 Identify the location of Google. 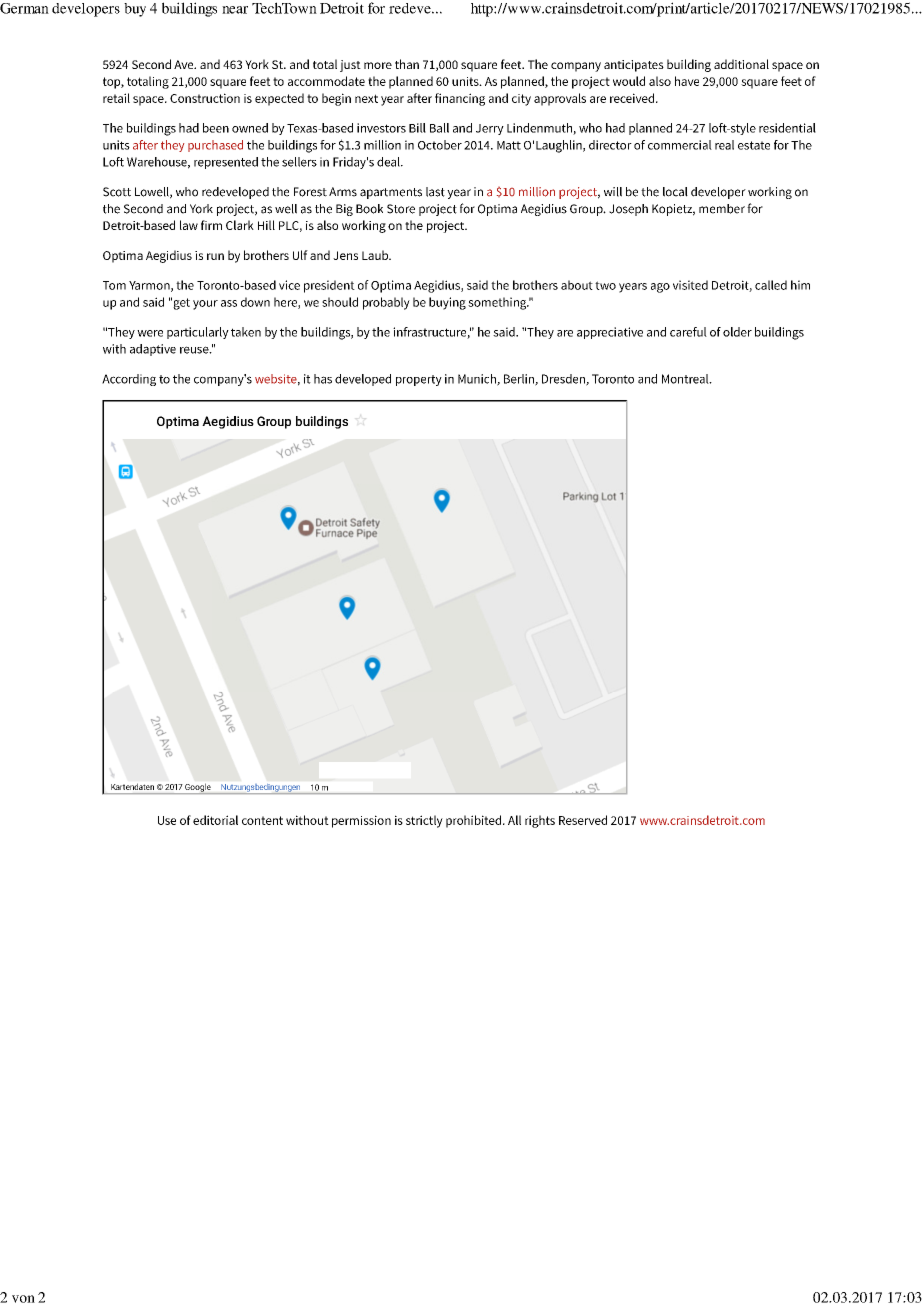
(198, 788).
